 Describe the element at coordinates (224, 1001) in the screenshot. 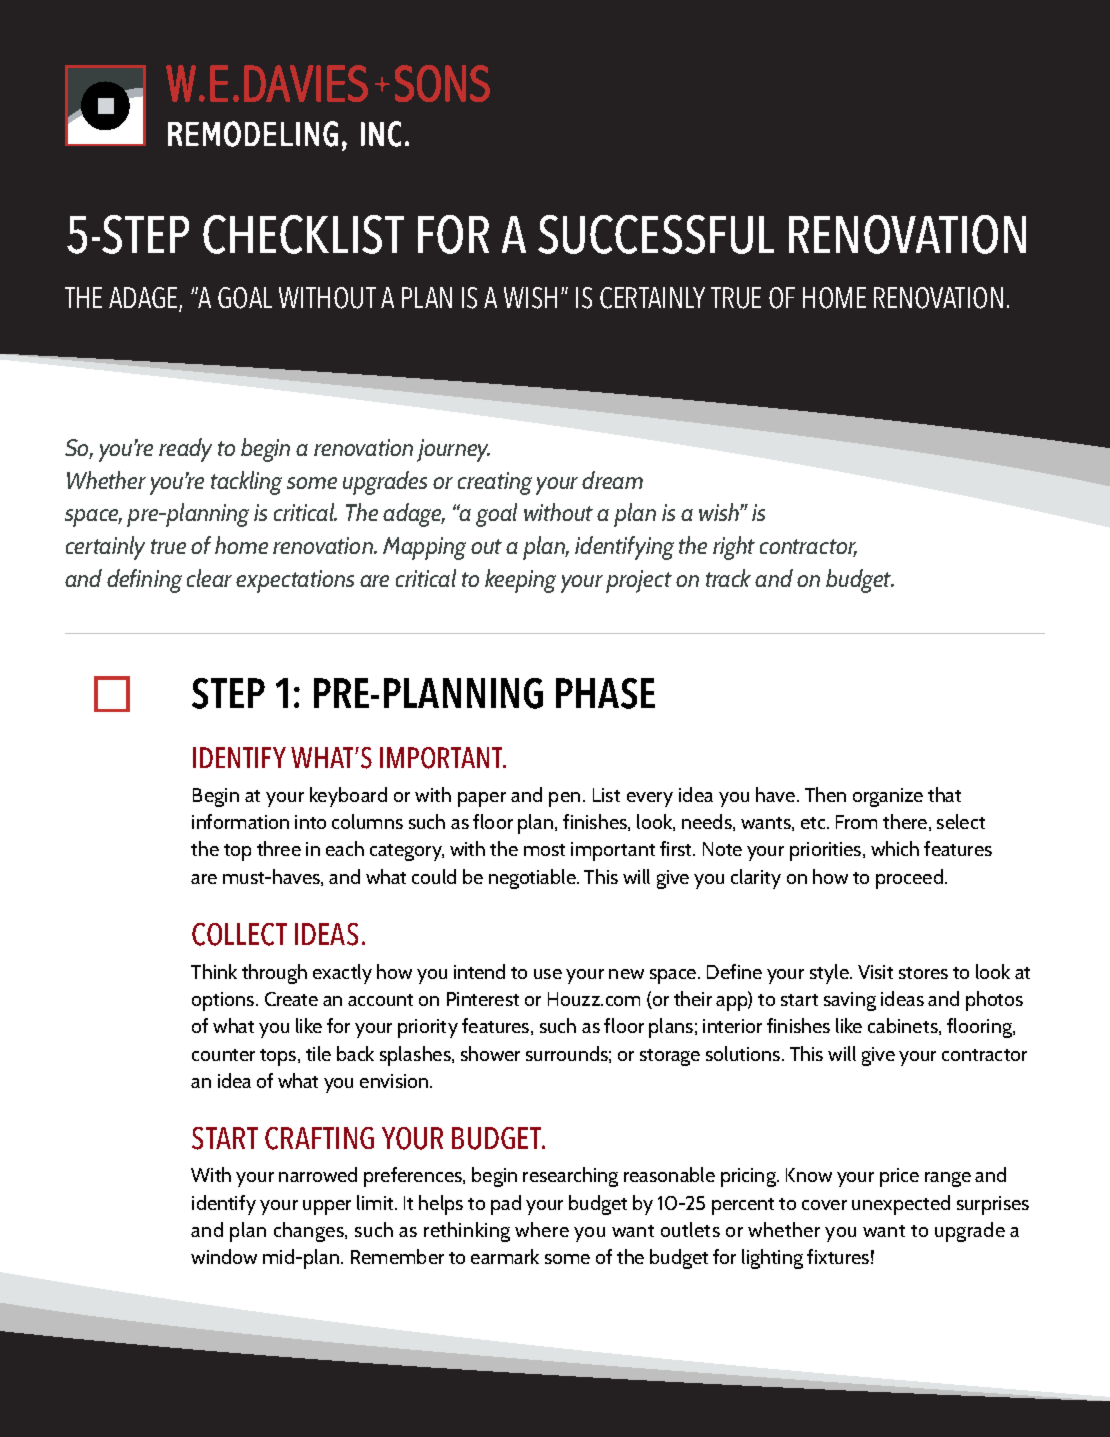

I see `options` at that location.
